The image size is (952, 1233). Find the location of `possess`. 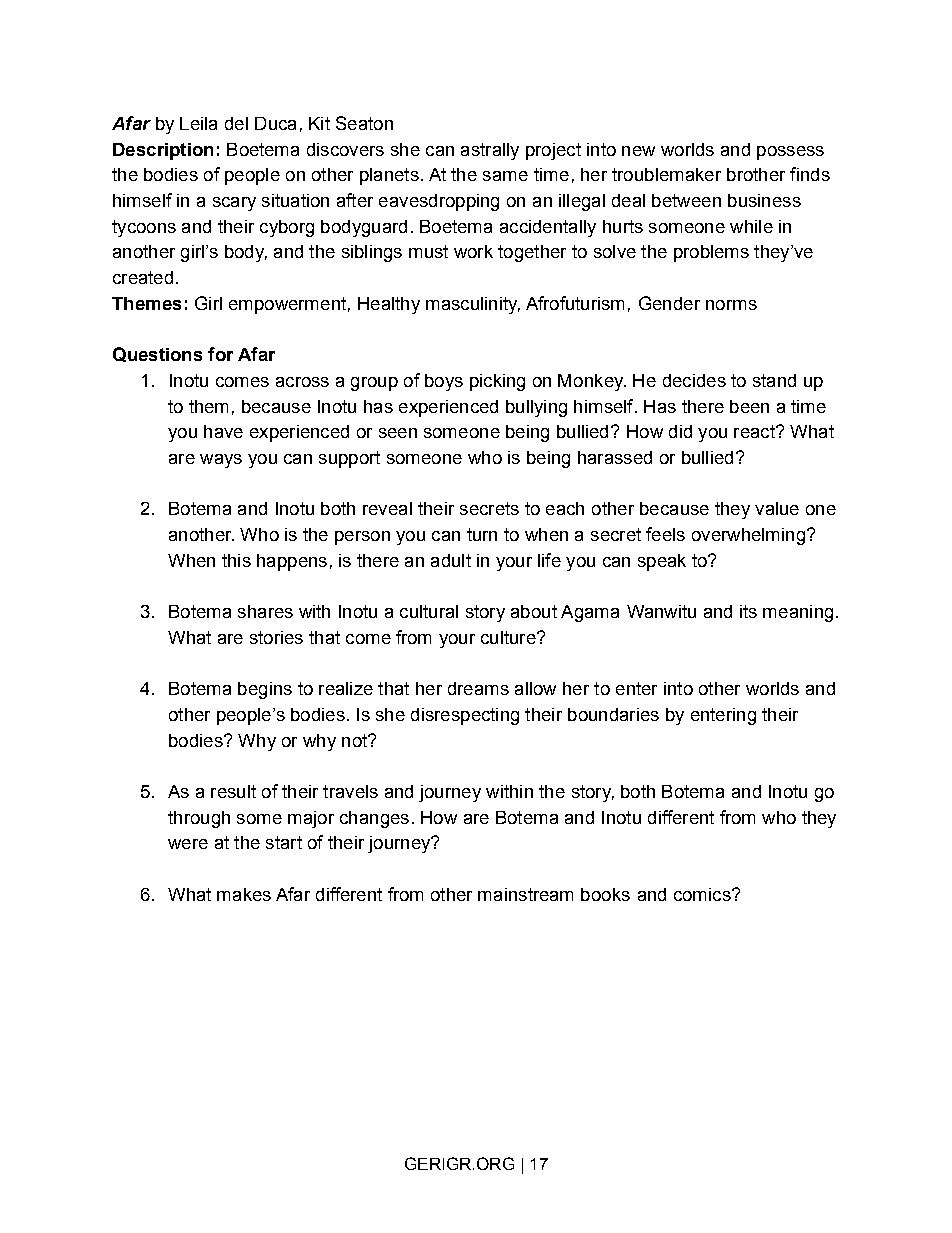

possess is located at coordinates (790, 153).
